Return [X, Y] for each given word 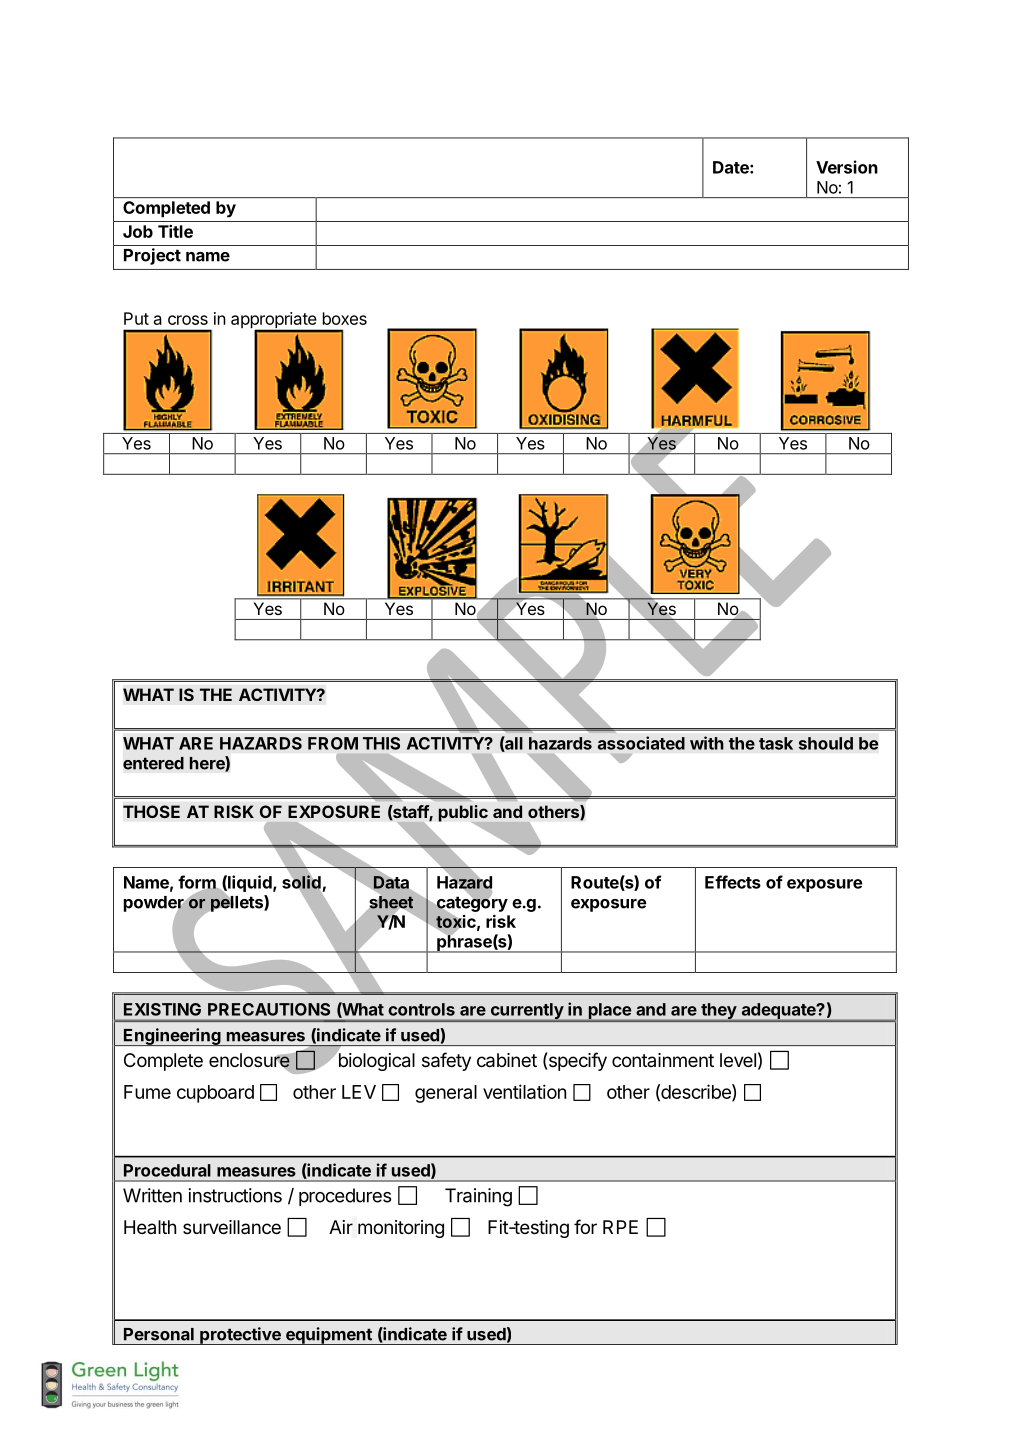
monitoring [401, 1229]
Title [175, 231]
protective [240, 1336]
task [776, 743]
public [463, 813]
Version [847, 167]
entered [153, 763]
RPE [620, 1227]
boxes [345, 318]
